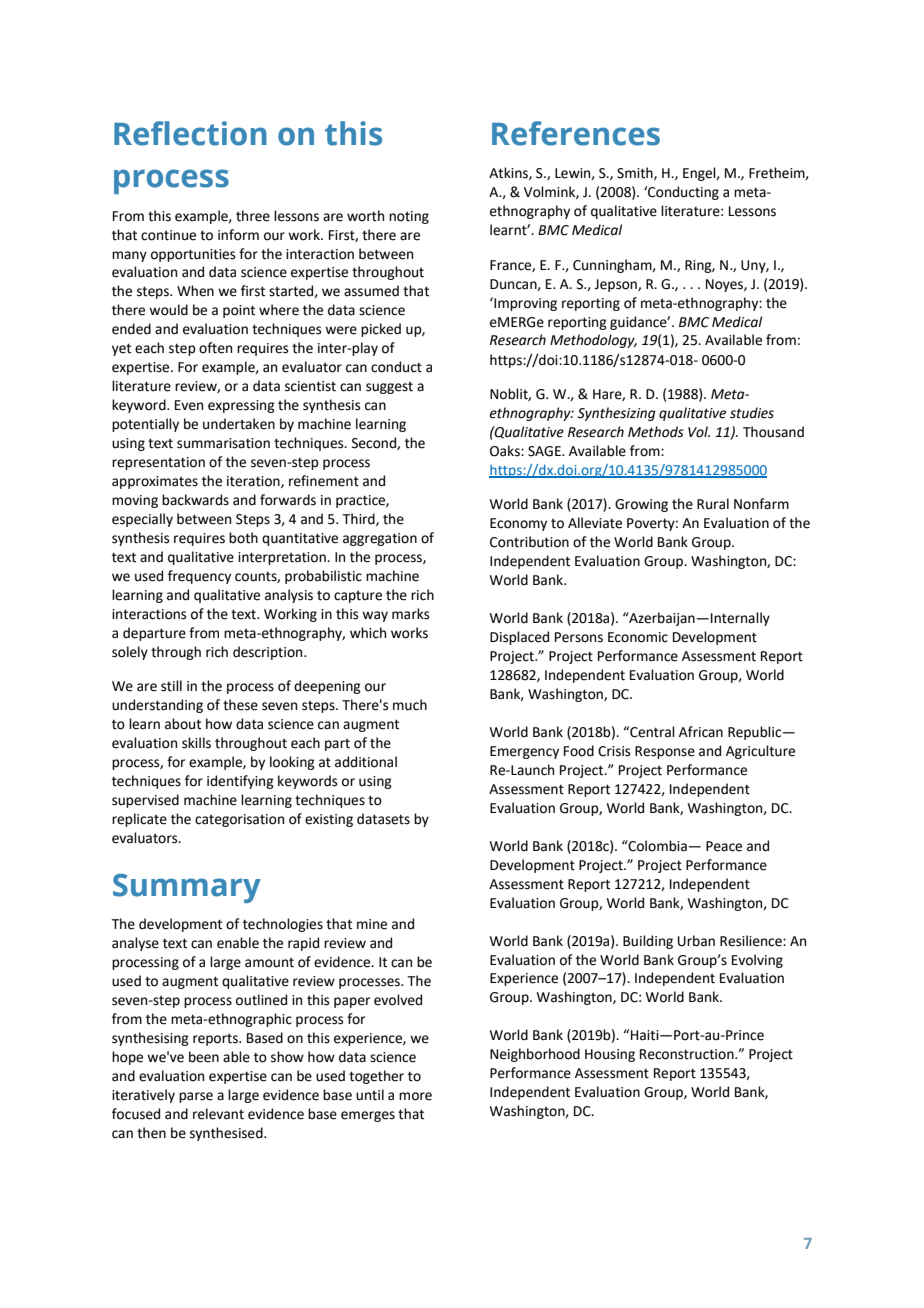 This screenshot has width=924, height=1308. I want to click on backwards, so click(195, 500).
